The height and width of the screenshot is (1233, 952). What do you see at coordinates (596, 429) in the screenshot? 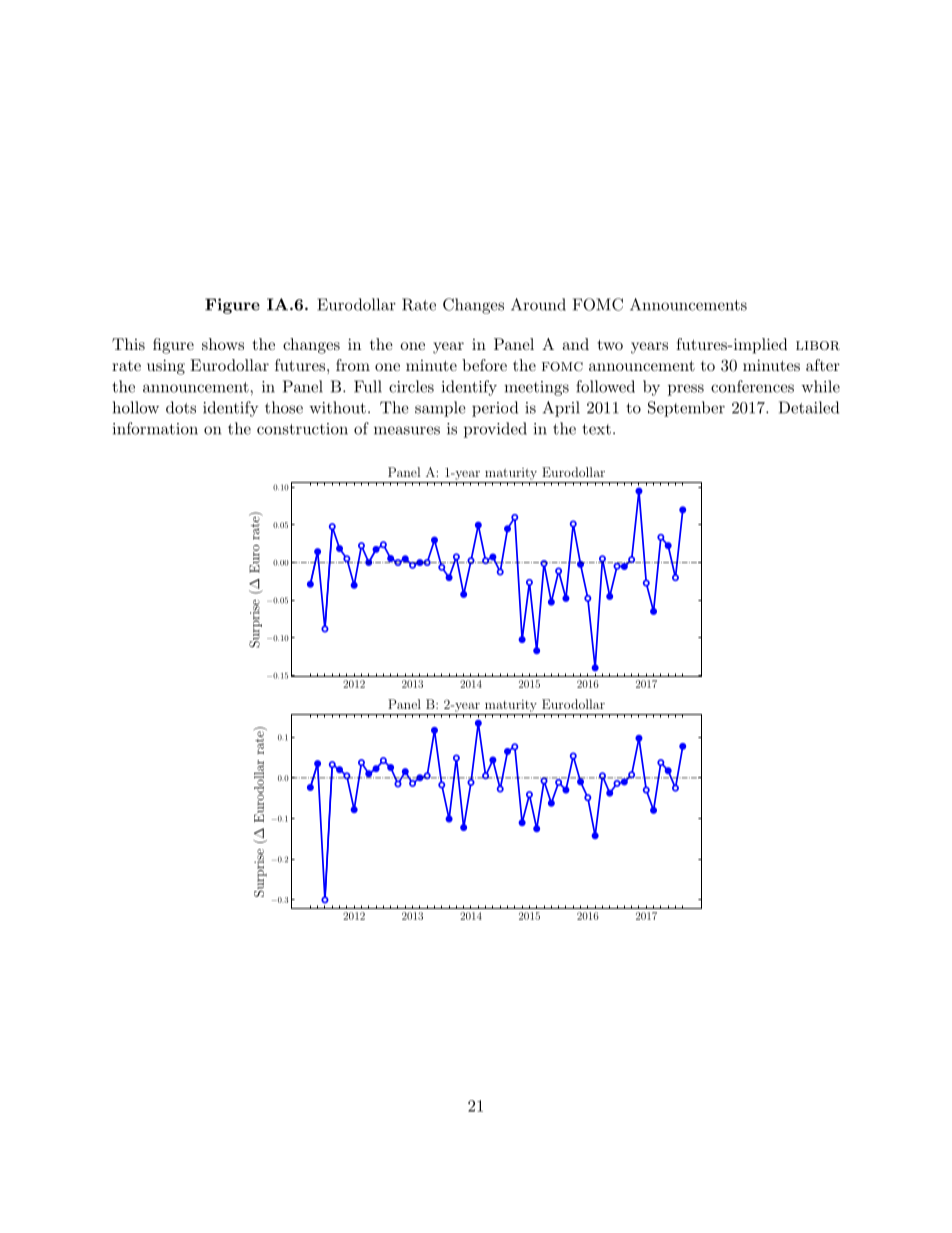
I see `text` at bounding box center [596, 429].
